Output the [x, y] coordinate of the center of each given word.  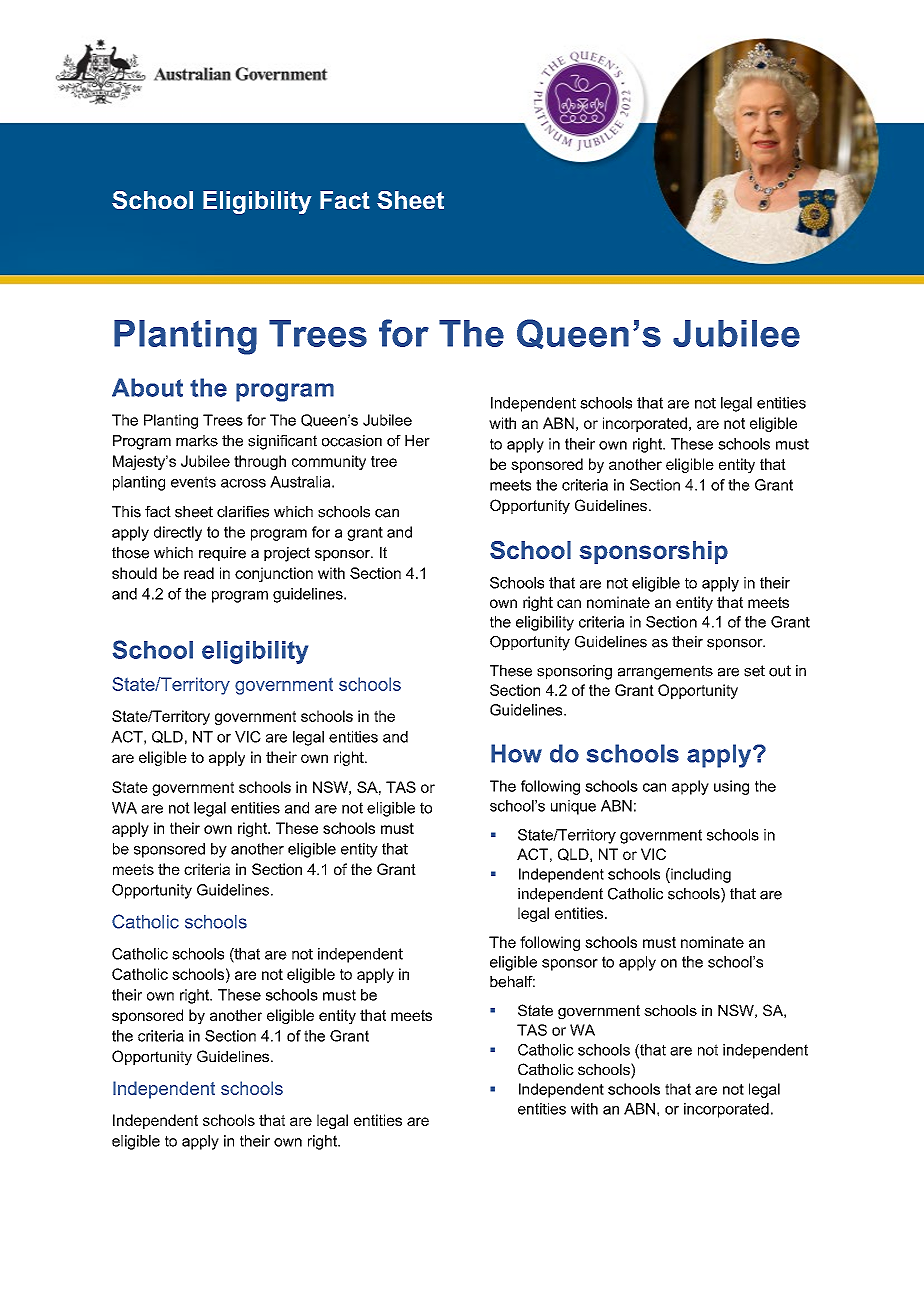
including [700, 875]
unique [573, 807]
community [329, 462]
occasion [352, 441]
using [731, 787]
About [147, 387]
